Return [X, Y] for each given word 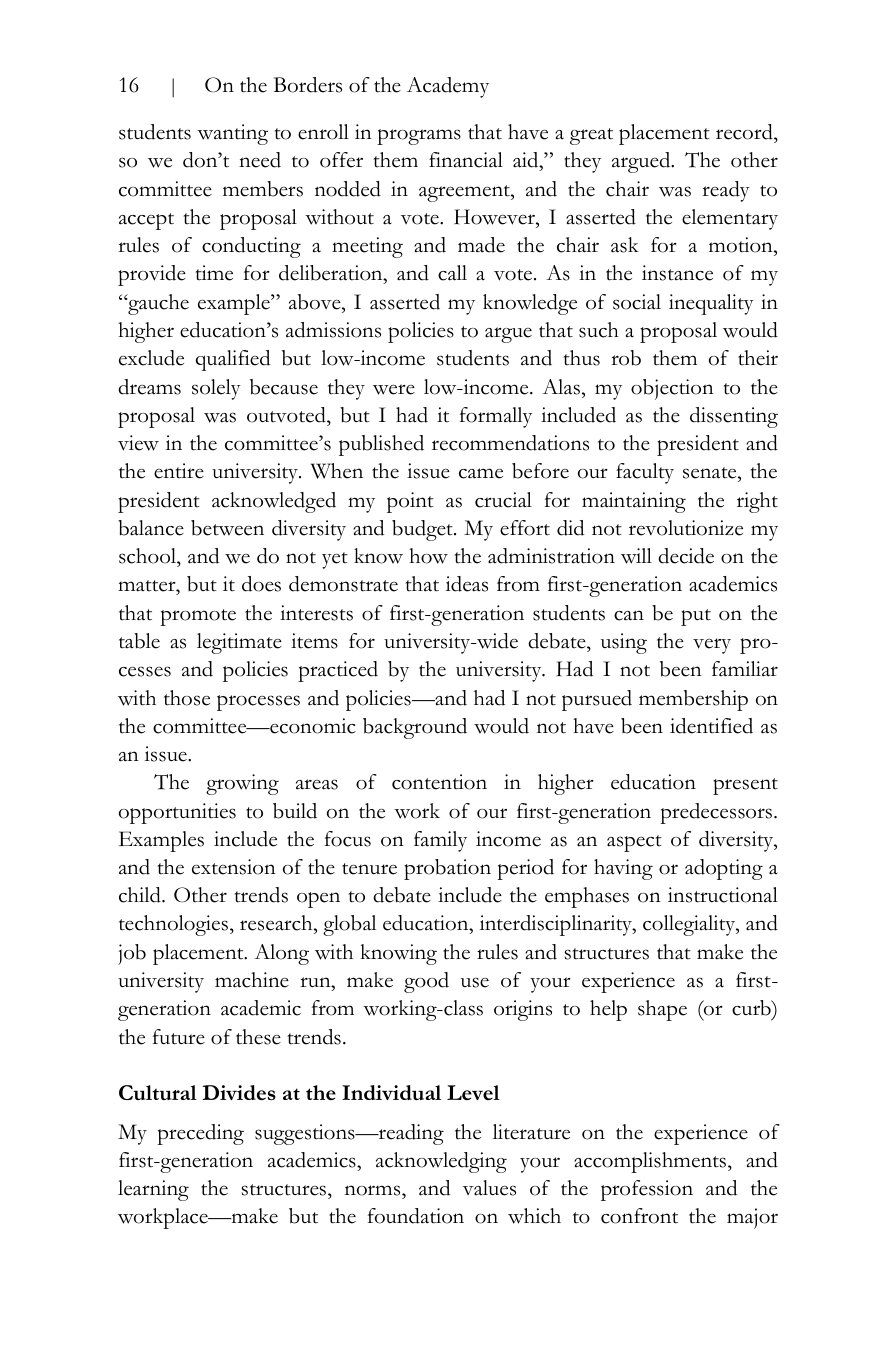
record [745, 133]
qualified [232, 360]
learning [153, 1190]
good [426, 982]
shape [662, 1010]
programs [419, 137]
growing [242, 784]
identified [711, 726]
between [227, 528]
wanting [232, 134]
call [452, 273]
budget [423, 530]
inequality [711, 304]
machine [252, 980]
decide [686, 556]
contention [439, 782]
